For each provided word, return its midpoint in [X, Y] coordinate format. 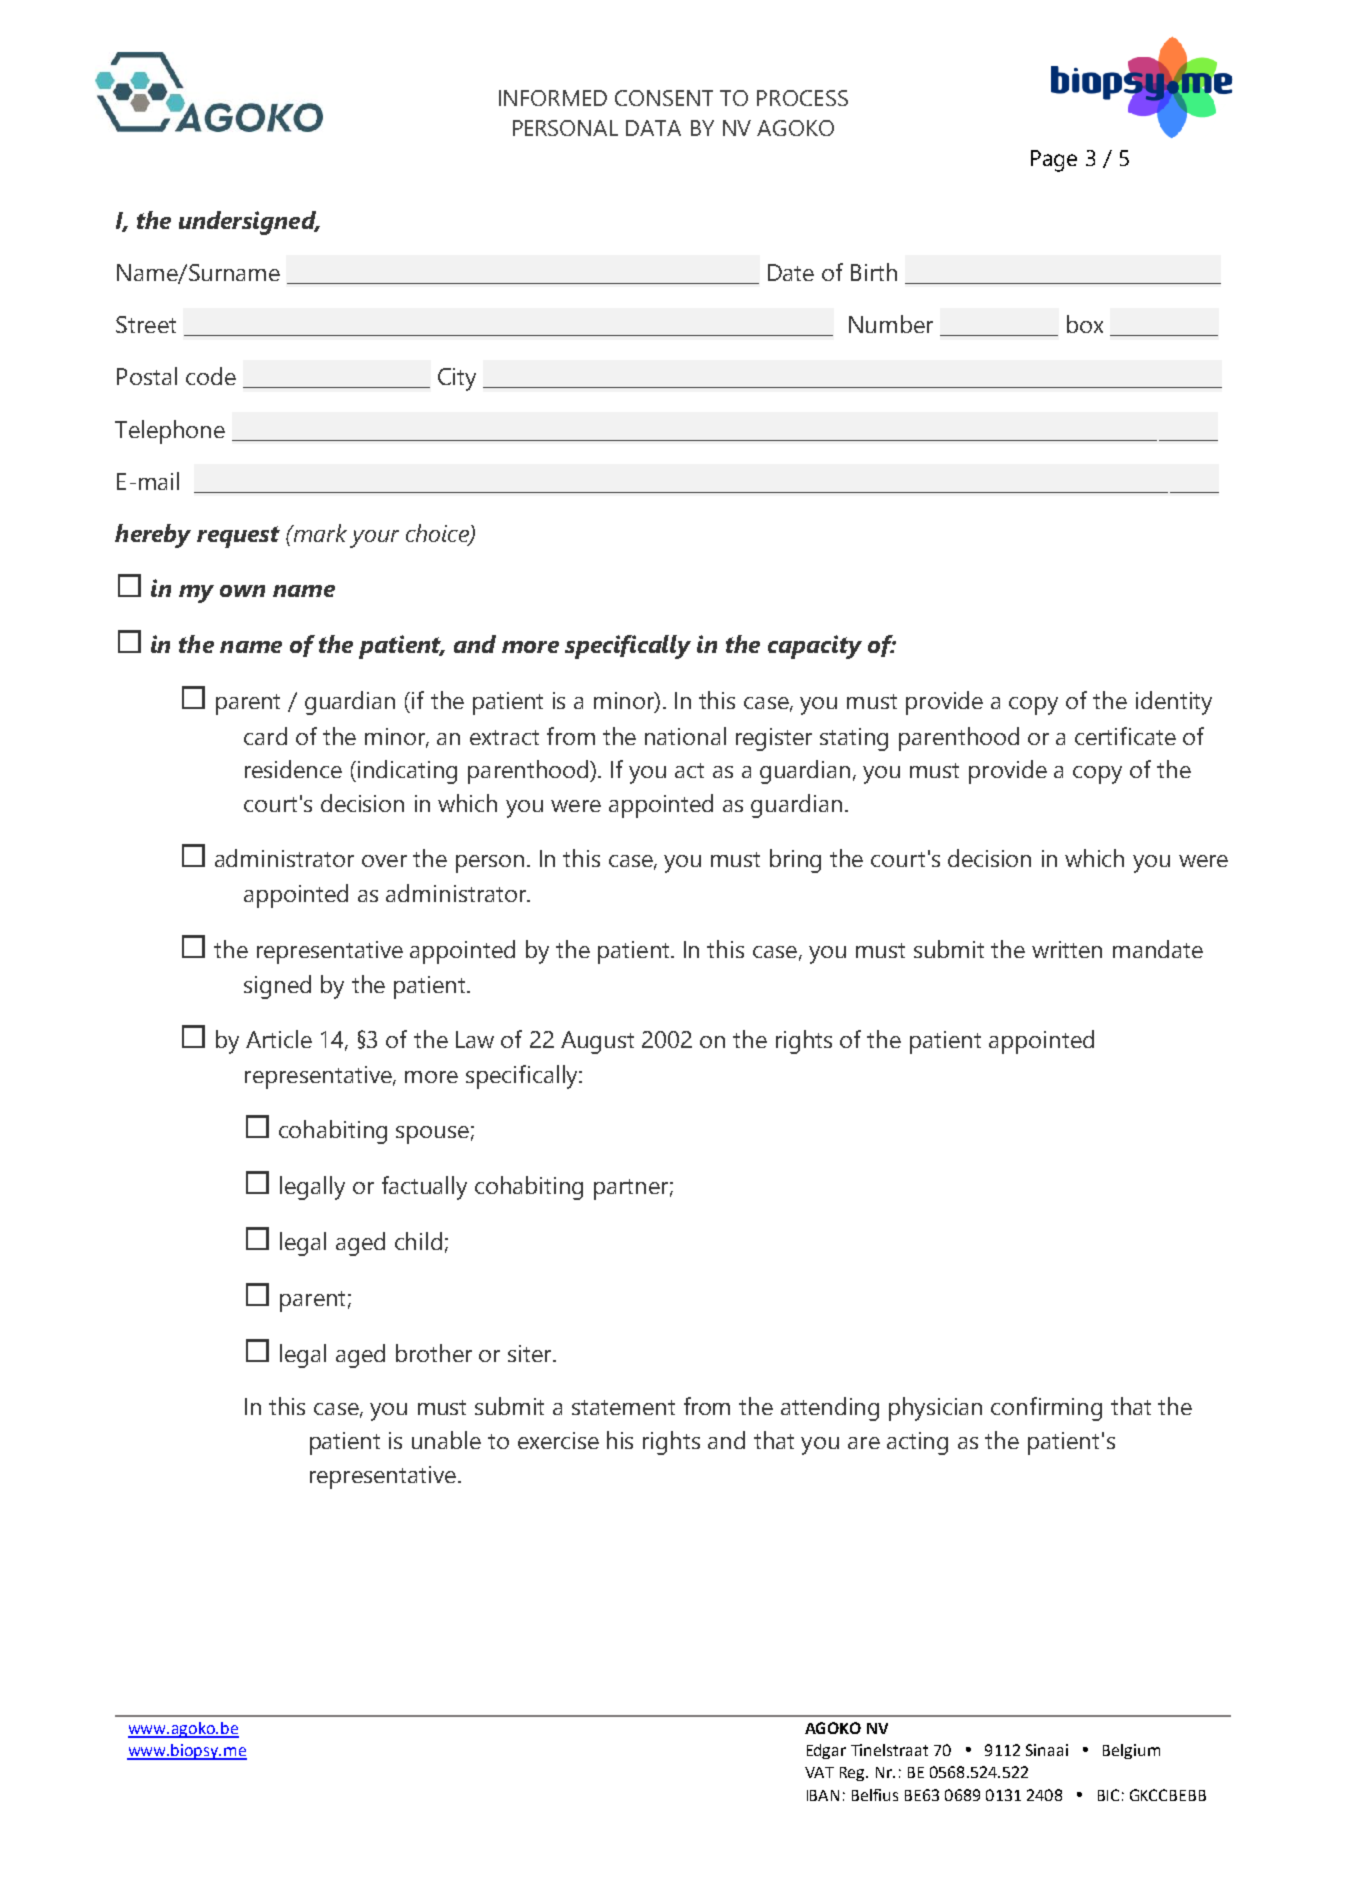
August [597, 1042]
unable [446, 1440]
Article [279, 1039]
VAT [819, 1772]
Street [146, 324]
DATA [653, 128]
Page [1054, 161]
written [1067, 949]
